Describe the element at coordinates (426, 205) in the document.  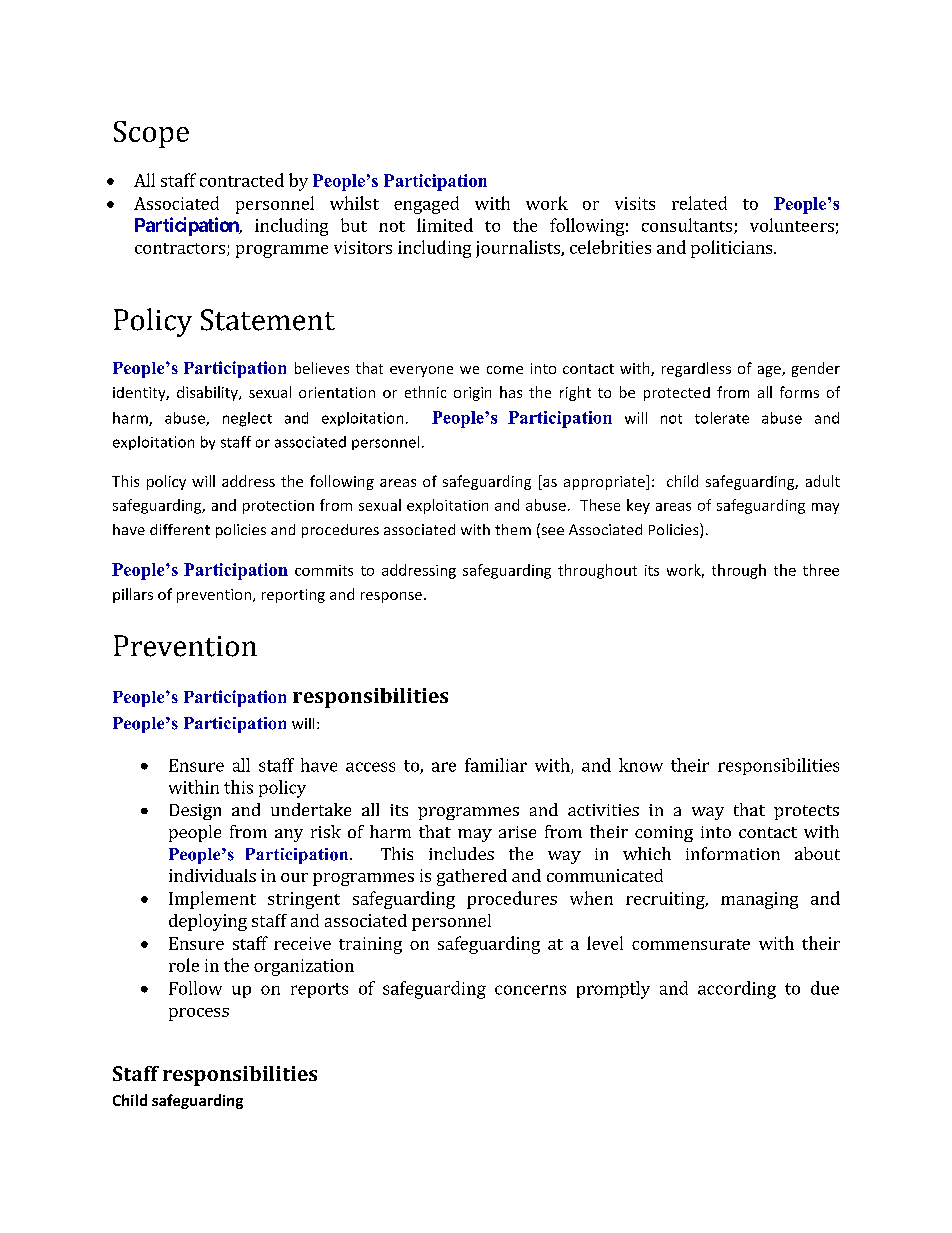
I see `engaged` at that location.
